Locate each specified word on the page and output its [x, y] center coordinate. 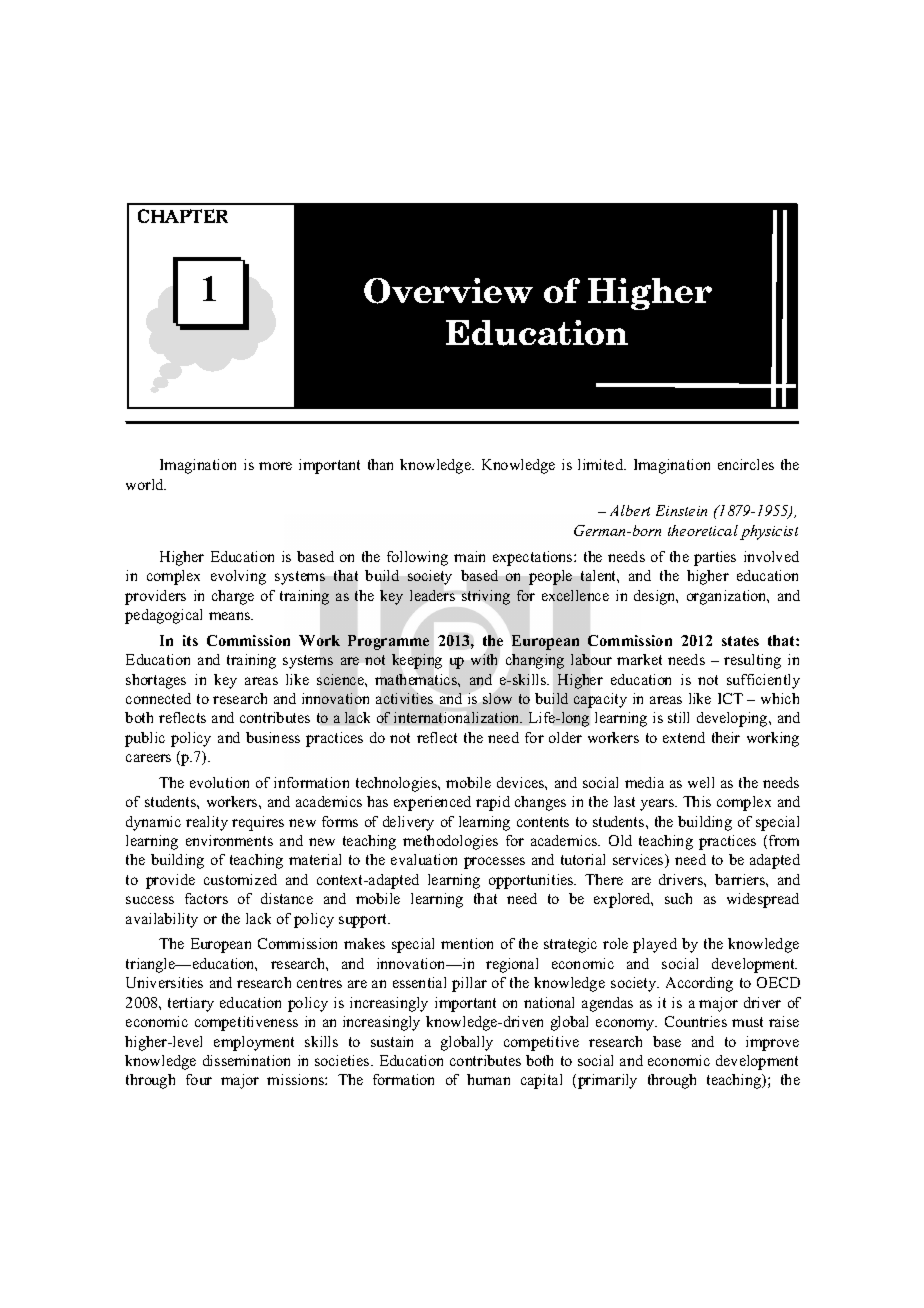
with [484, 659]
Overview [448, 291]
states [740, 641]
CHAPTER [183, 216]
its [190, 640]
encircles [746, 464]
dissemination [246, 1060]
